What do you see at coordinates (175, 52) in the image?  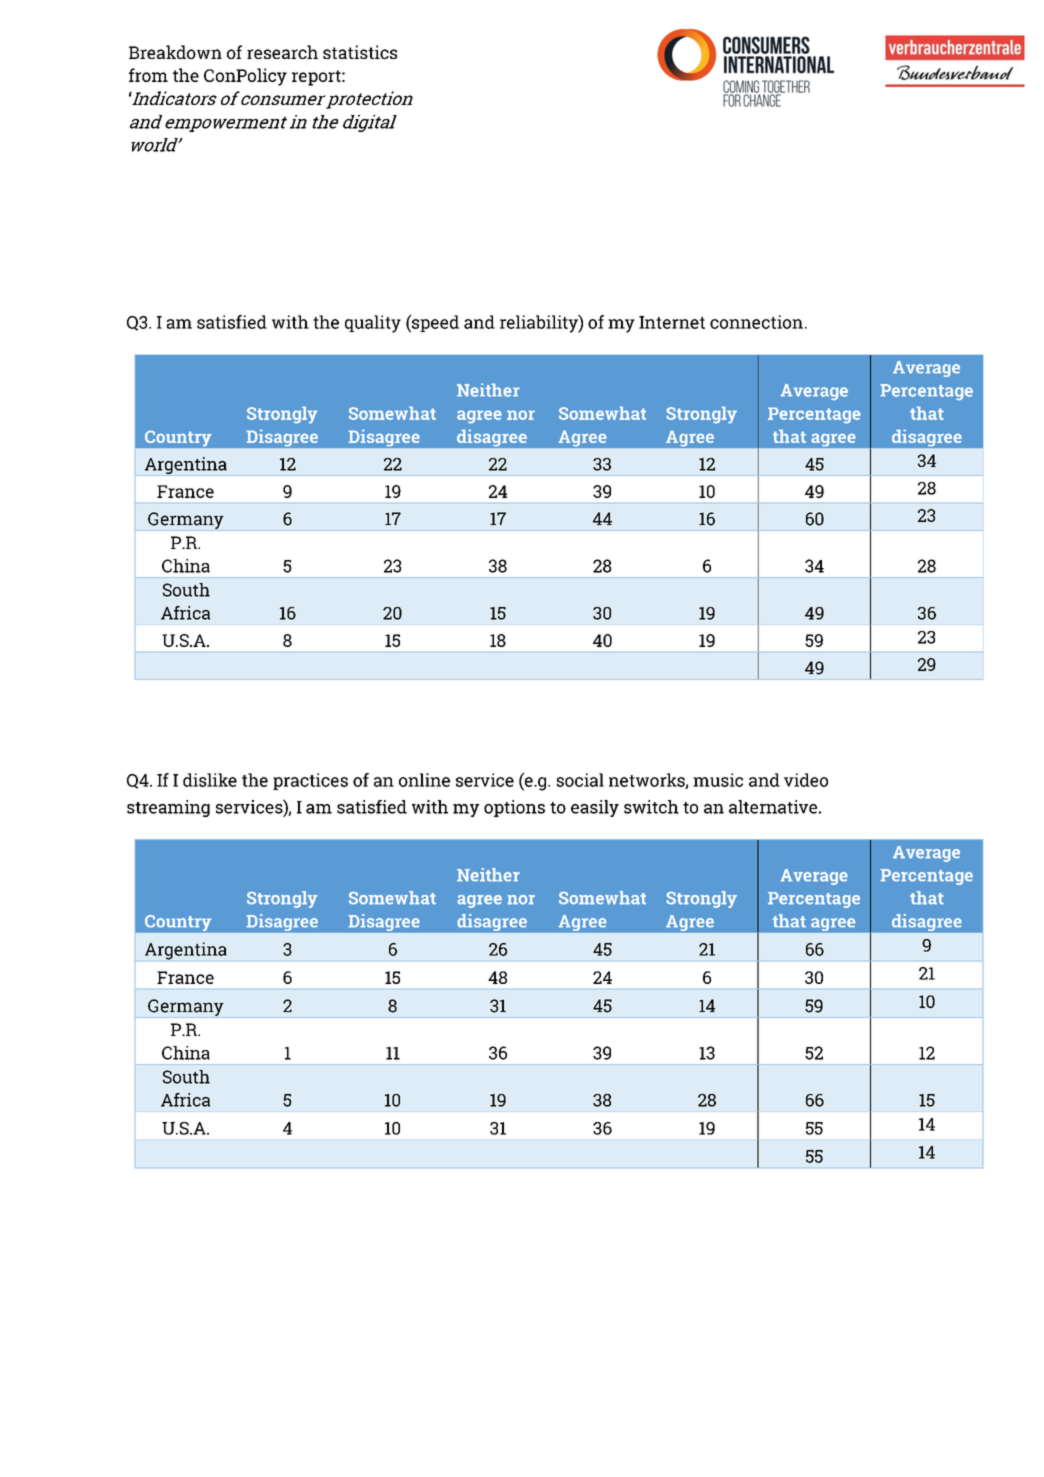 I see `Breakdown` at bounding box center [175, 52].
